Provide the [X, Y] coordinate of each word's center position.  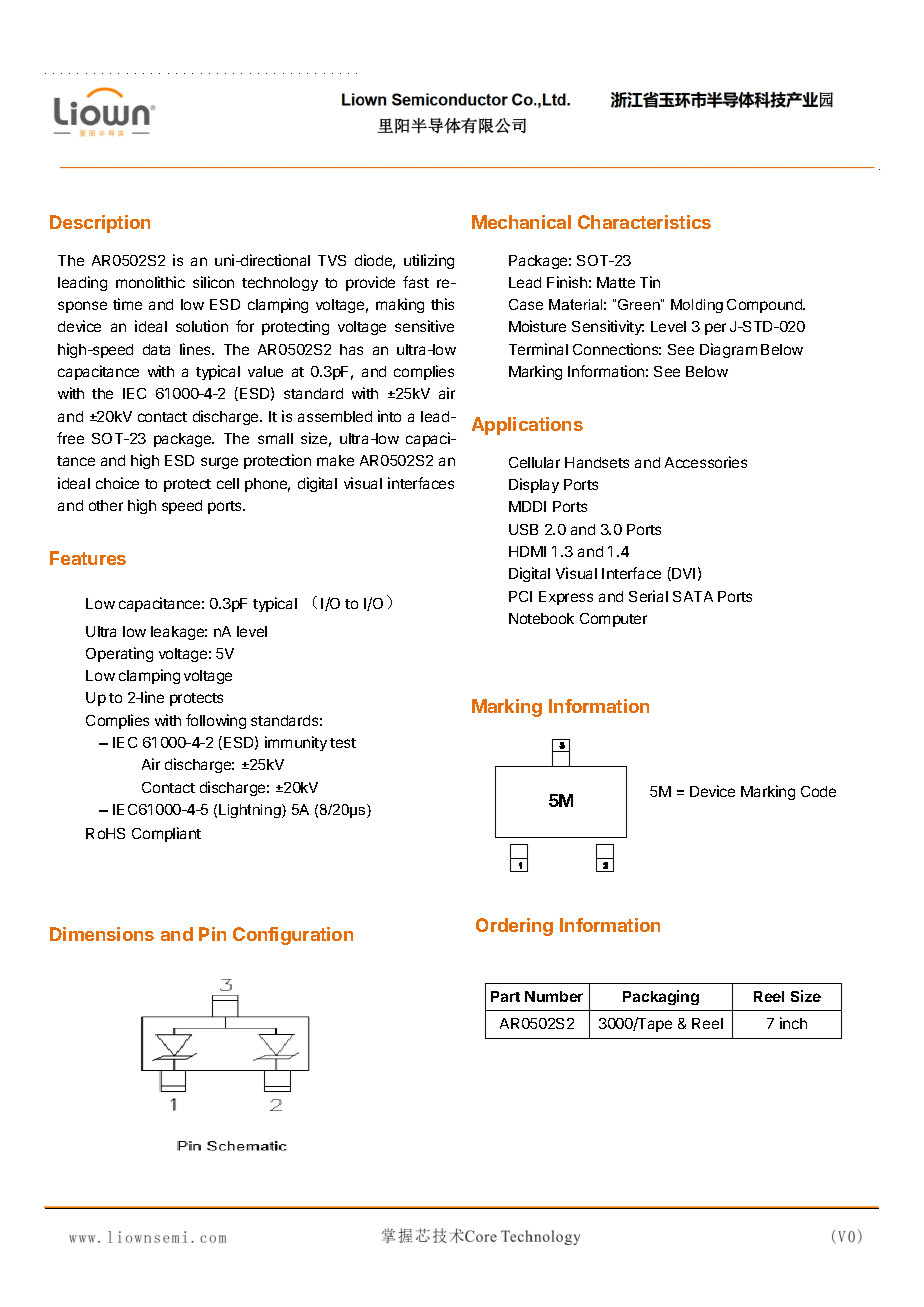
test [343, 743]
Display [534, 485]
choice [117, 483]
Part [505, 996]
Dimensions [102, 934]
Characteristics [644, 222]
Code [818, 791]
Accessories [706, 462]
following [216, 721]
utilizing [429, 261]
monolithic [150, 282]
